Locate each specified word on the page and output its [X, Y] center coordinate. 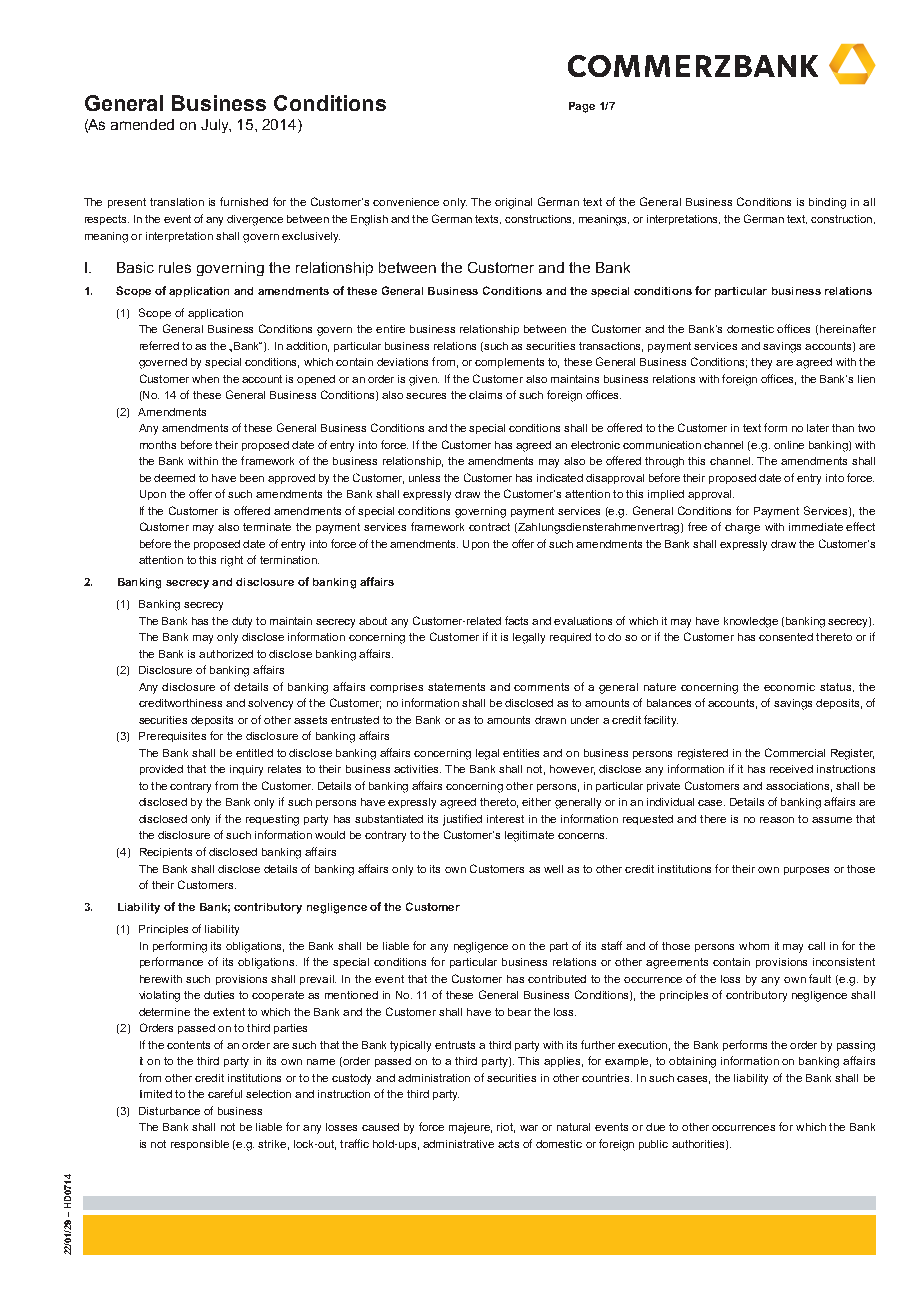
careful [225, 1093]
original [513, 203]
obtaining [692, 1062]
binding [827, 203]
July [216, 126]
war [529, 1128]
